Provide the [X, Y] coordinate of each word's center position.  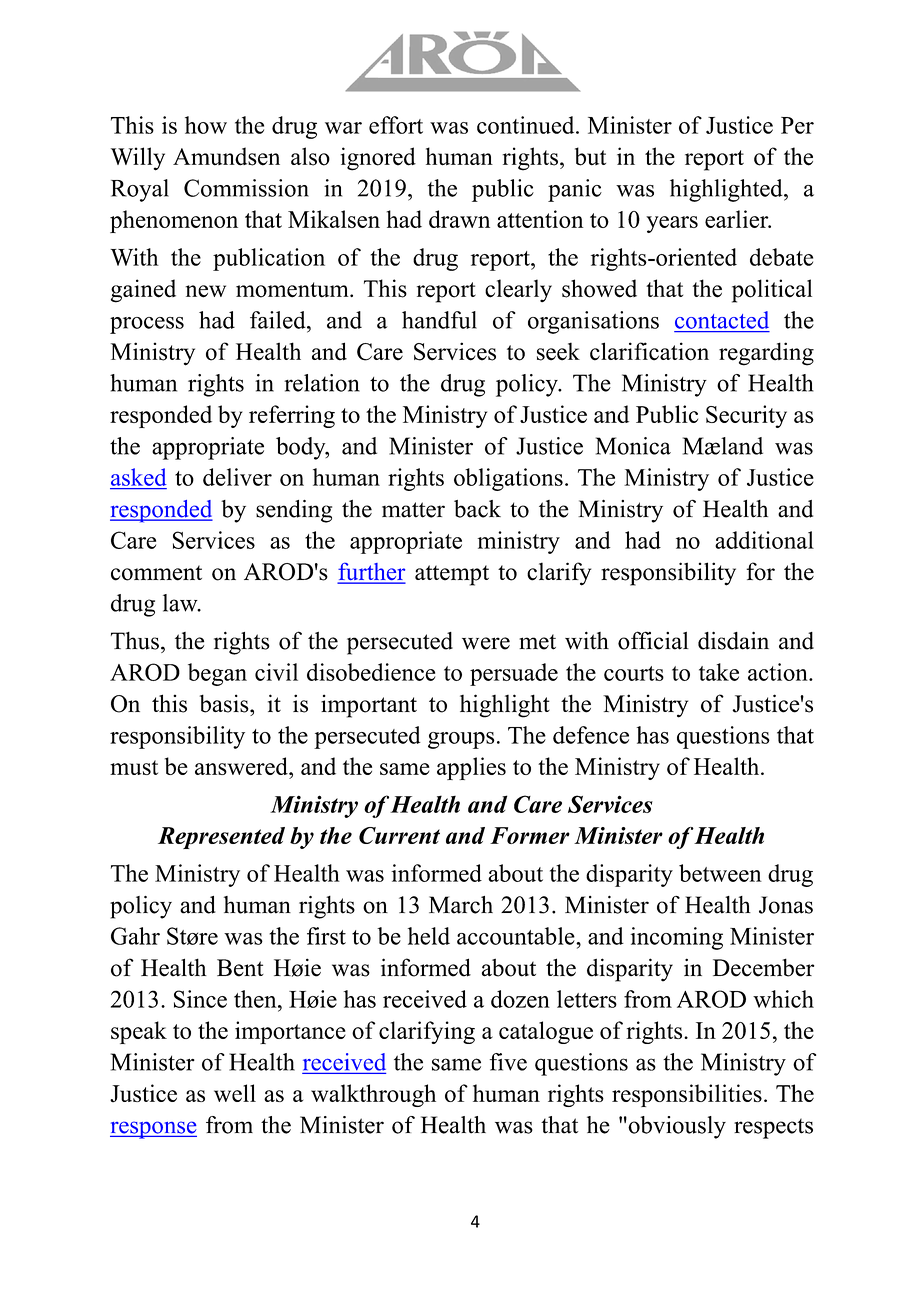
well [235, 1093]
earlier [738, 219]
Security [746, 416]
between [720, 873]
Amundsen [226, 156]
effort [396, 125]
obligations [508, 479]
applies [471, 768]
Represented [221, 838]
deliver [237, 477]
